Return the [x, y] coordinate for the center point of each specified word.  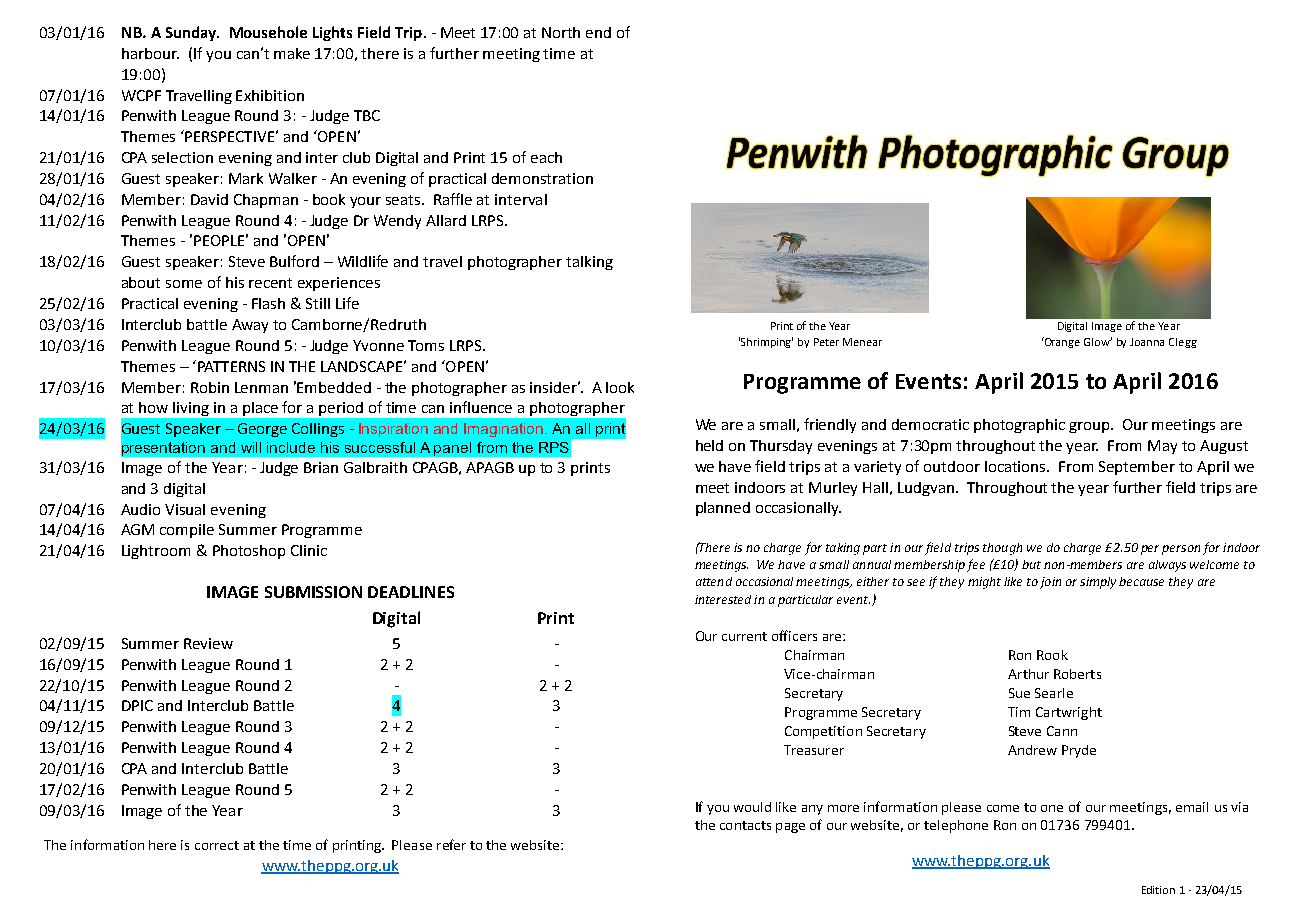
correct [217, 845]
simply [1098, 583]
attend [714, 581]
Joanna [1147, 342]
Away [250, 326]
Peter [826, 342]
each [546, 157]
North [561, 32]
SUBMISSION [313, 592]
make [292, 53]
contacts [745, 825]
